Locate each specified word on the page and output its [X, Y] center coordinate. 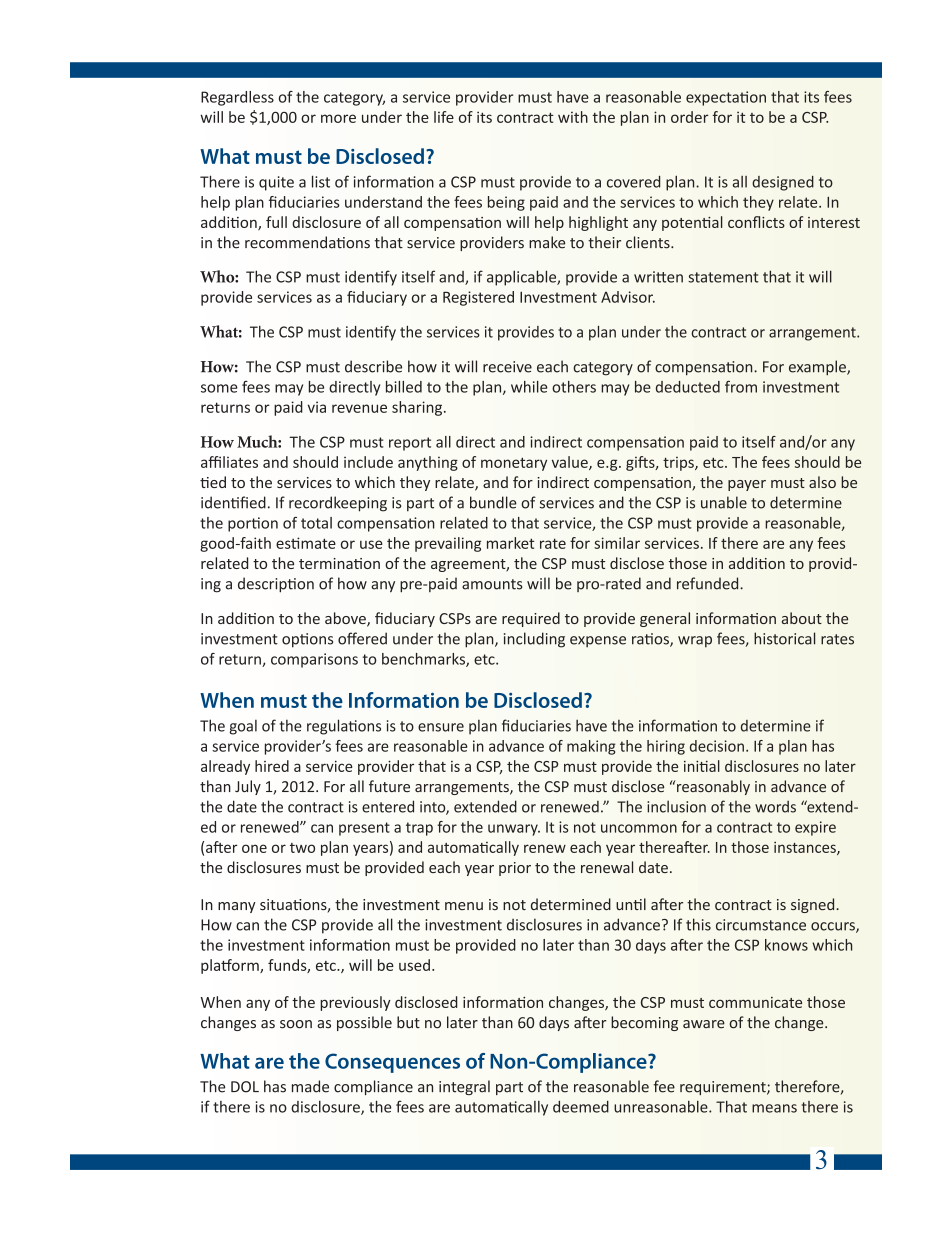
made [310, 1086]
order [690, 117]
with [573, 117]
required [531, 619]
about [802, 618]
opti [295, 640]
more [338, 118]
